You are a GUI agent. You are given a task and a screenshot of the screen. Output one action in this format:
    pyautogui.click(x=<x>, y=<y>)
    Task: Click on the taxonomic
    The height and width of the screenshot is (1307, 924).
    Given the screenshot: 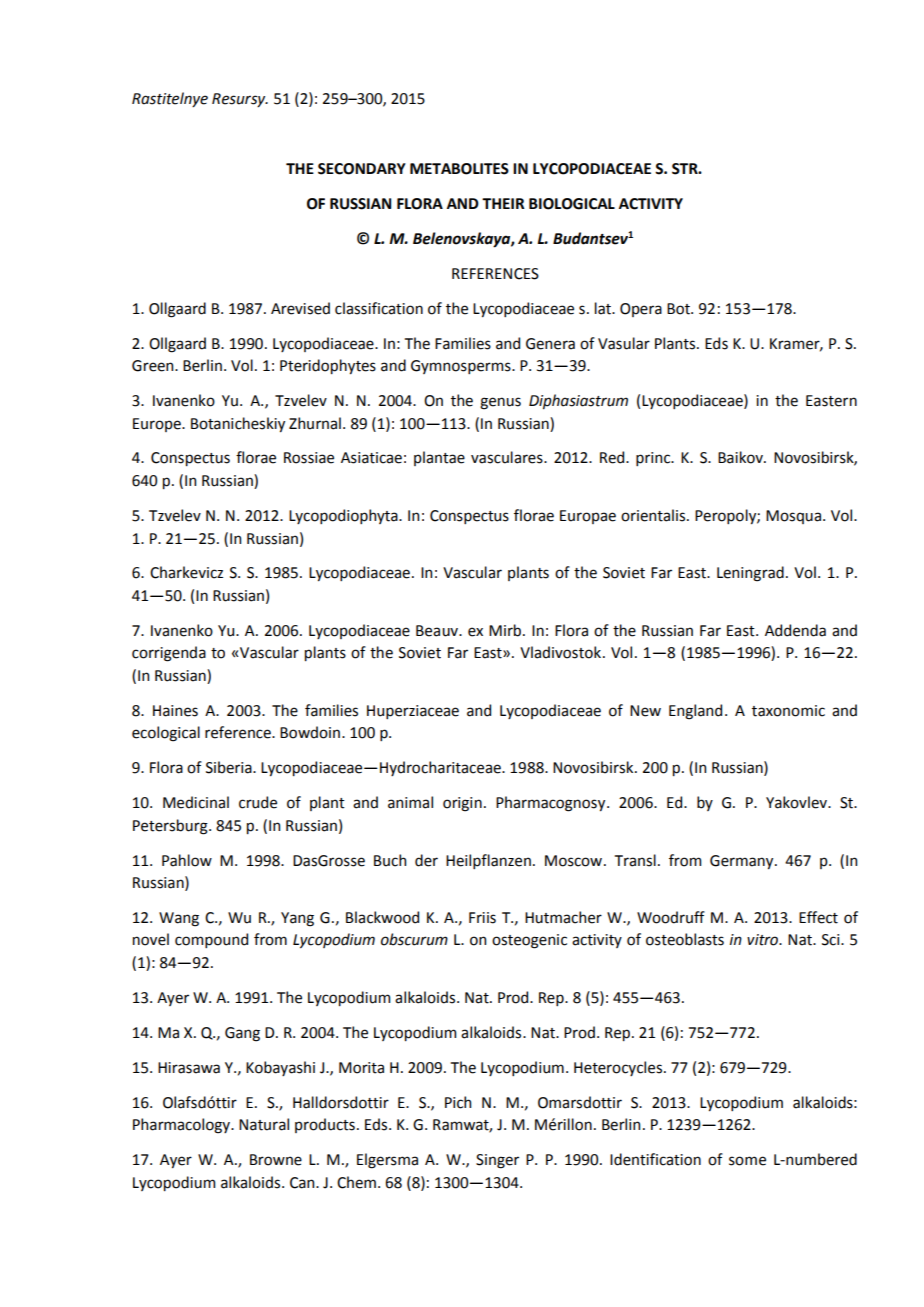 What is the action you would take?
    pyautogui.click(x=788, y=711)
